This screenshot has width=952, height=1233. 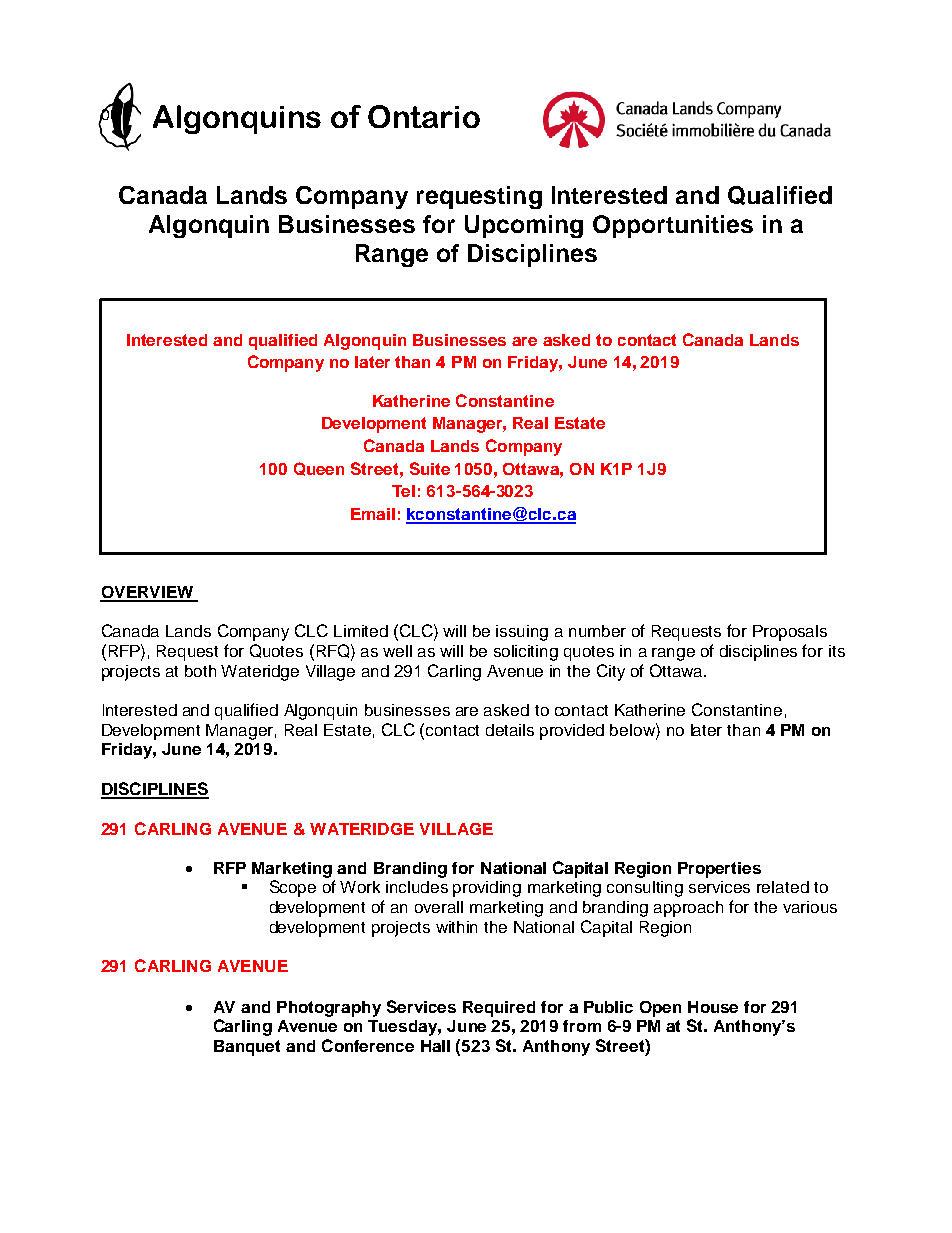 I want to click on Proposals, so click(x=790, y=633).
